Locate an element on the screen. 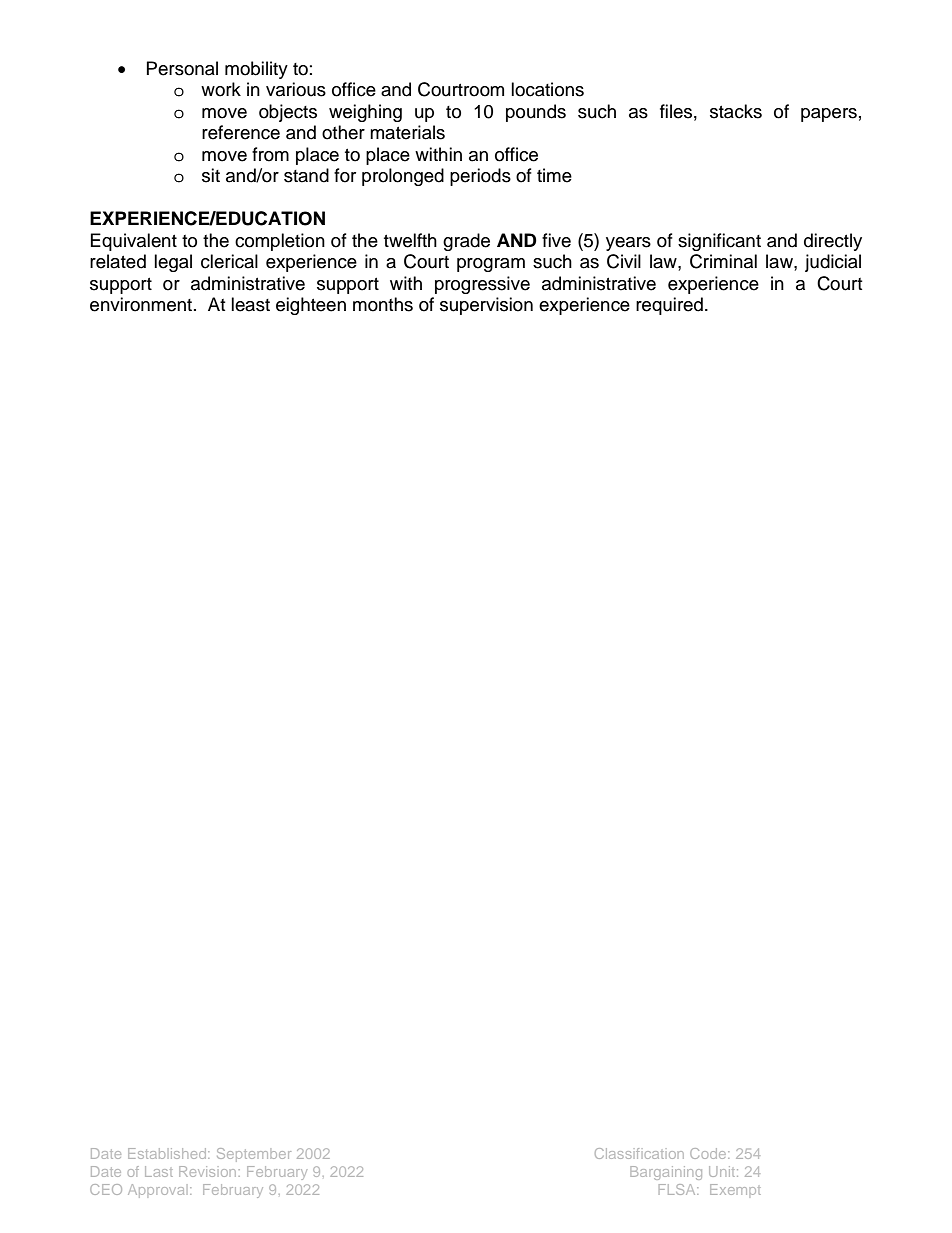 This screenshot has height=1233, width=952. Bargaining is located at coordinates (666, 1173).
